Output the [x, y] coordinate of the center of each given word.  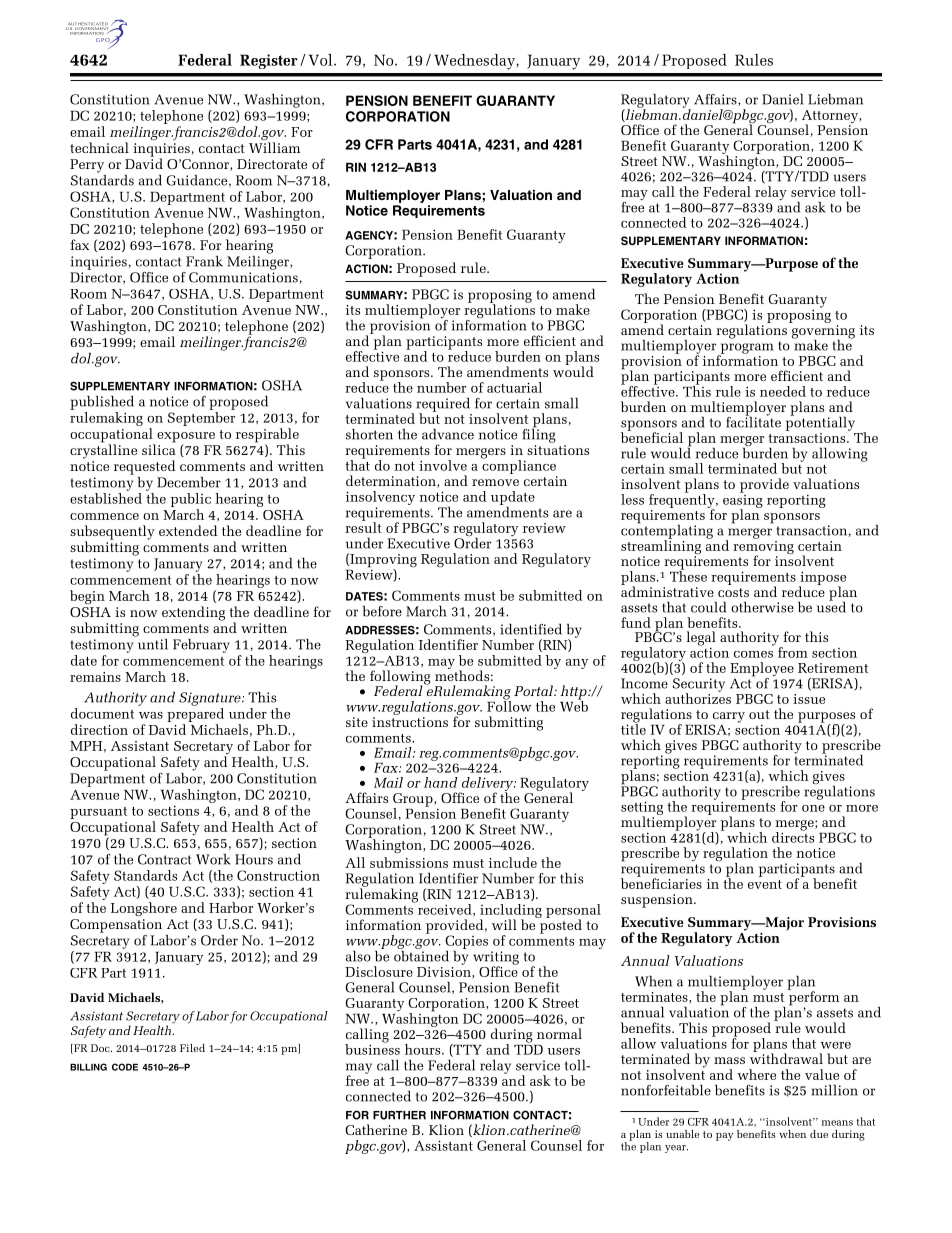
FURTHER [399, 1115]
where [756, 1074]
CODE [125, 1067]
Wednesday [475, 62]
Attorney [831, 118]
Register [269, 61]
